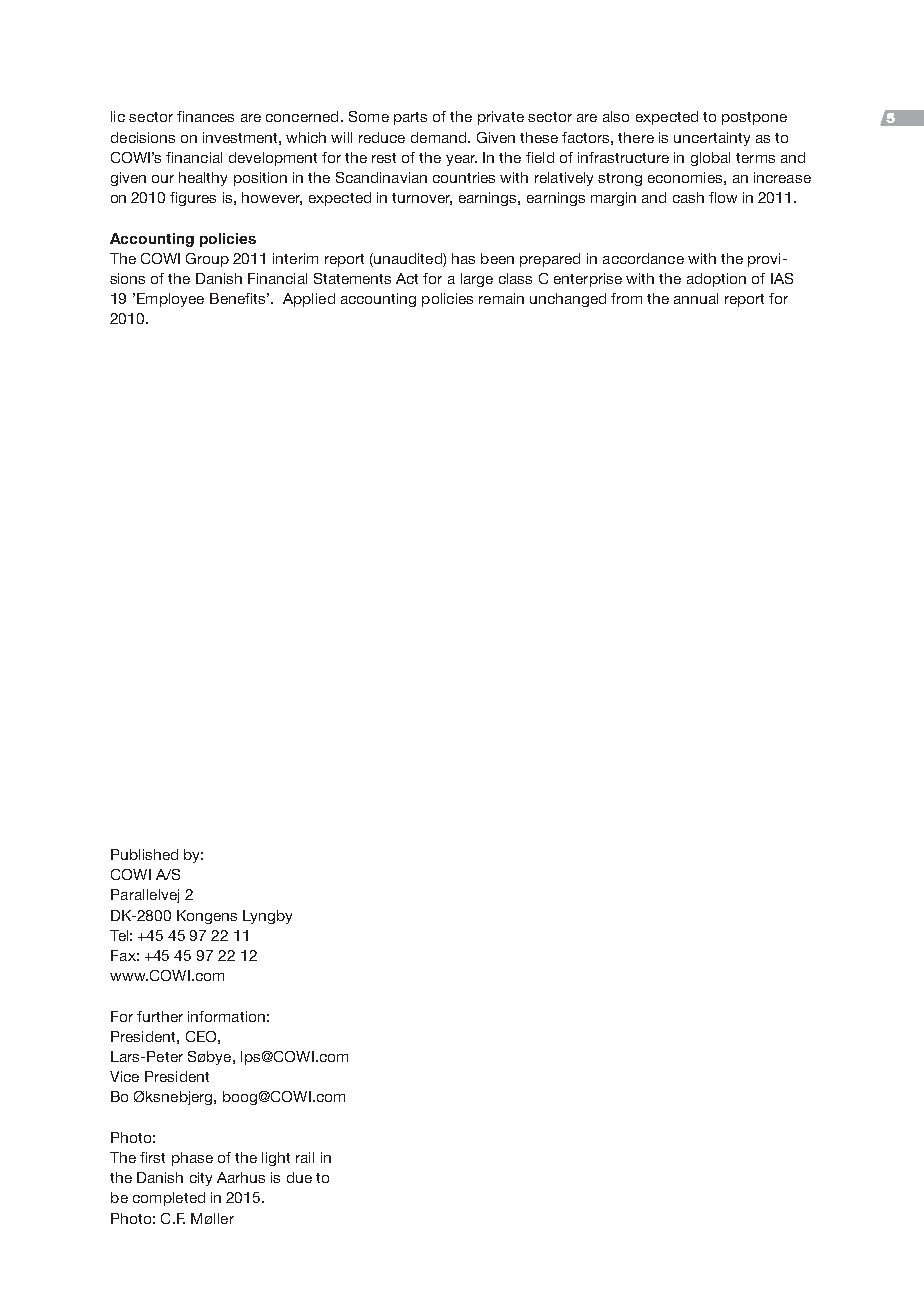  Describe the element at coordinates (305, 1157) in the screenshot. I see `rail` at that location.
